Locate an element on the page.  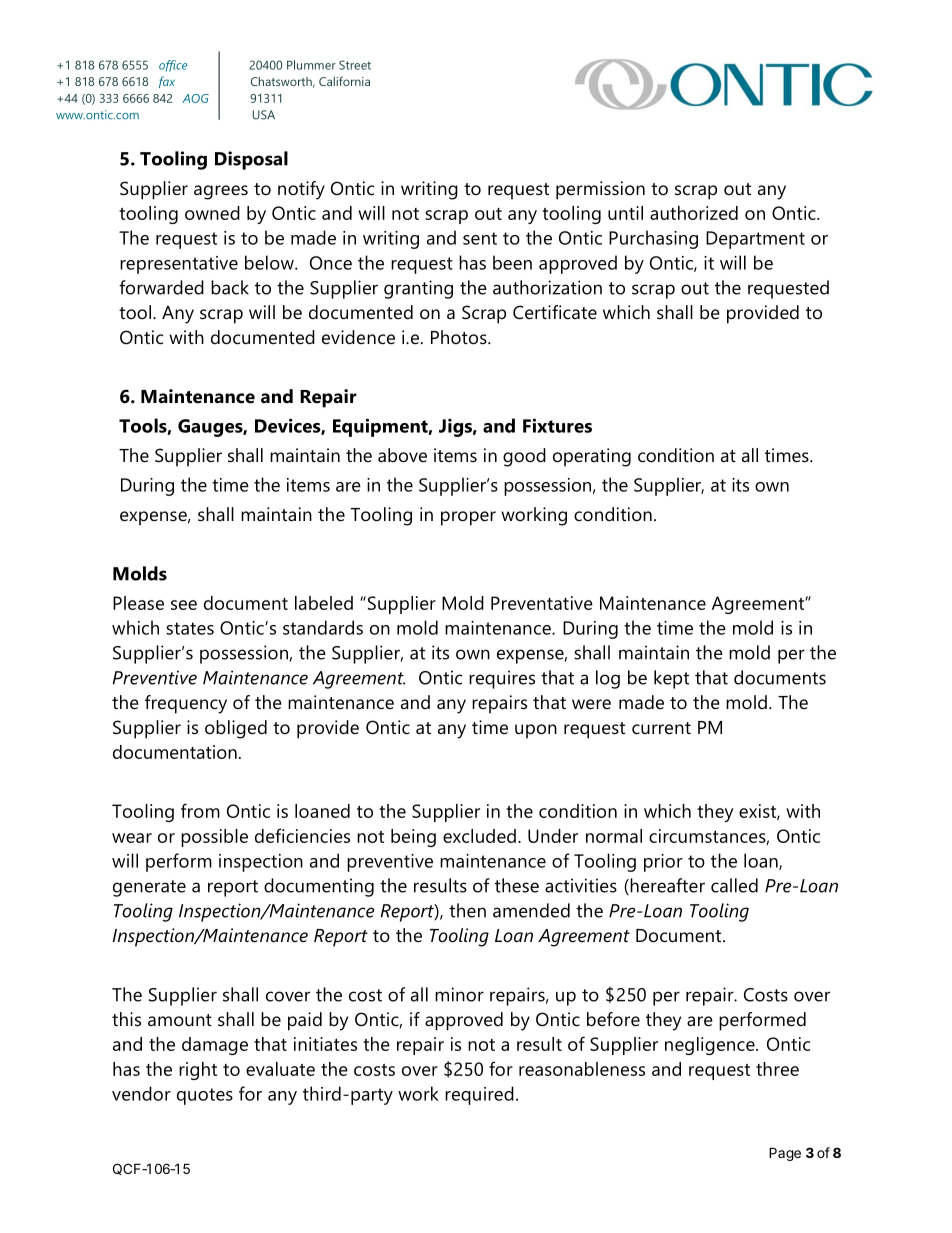
Street is located at coordinates (355, 65).
